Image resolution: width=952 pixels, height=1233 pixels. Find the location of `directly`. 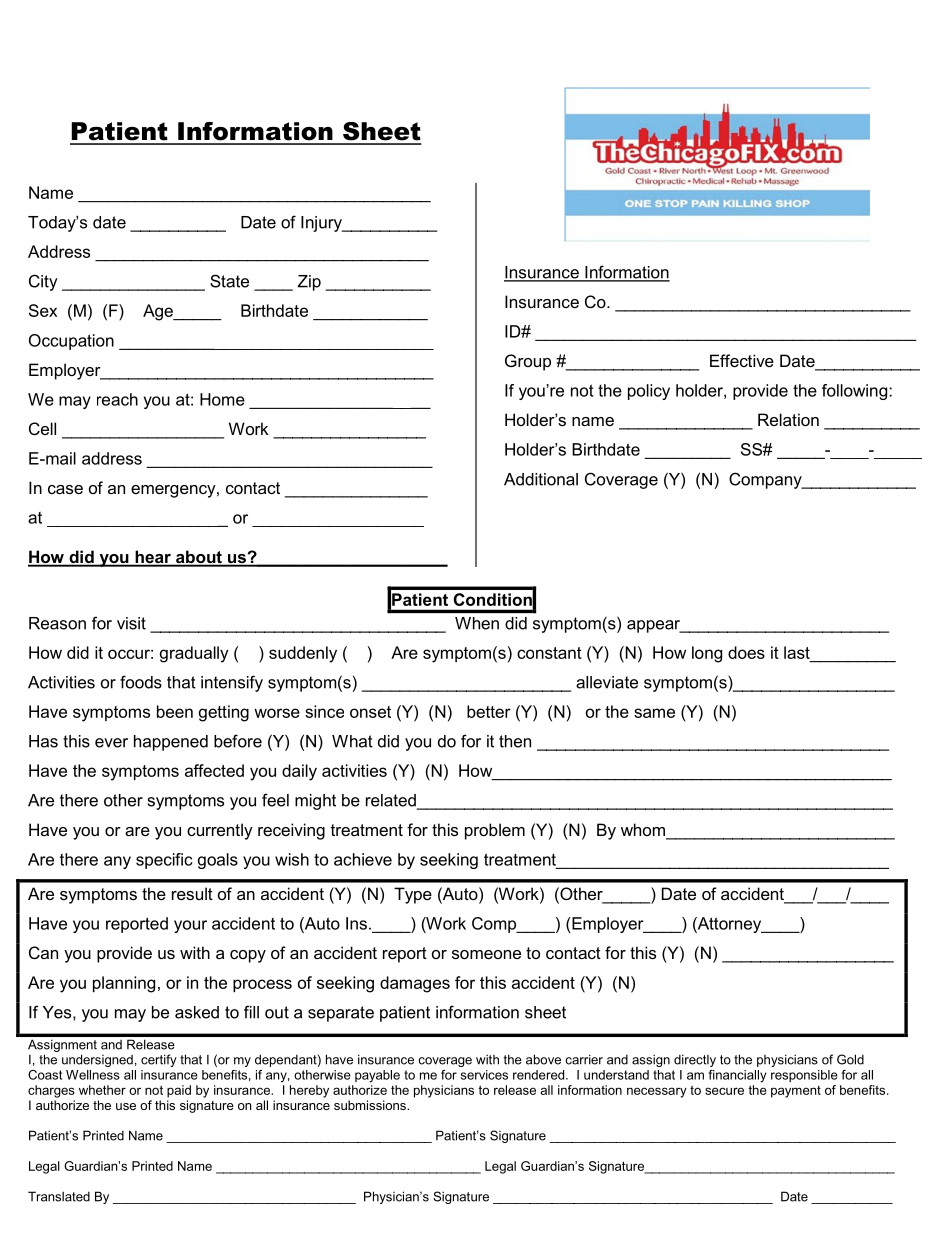

directly is located at coordinates (695, 1060).
